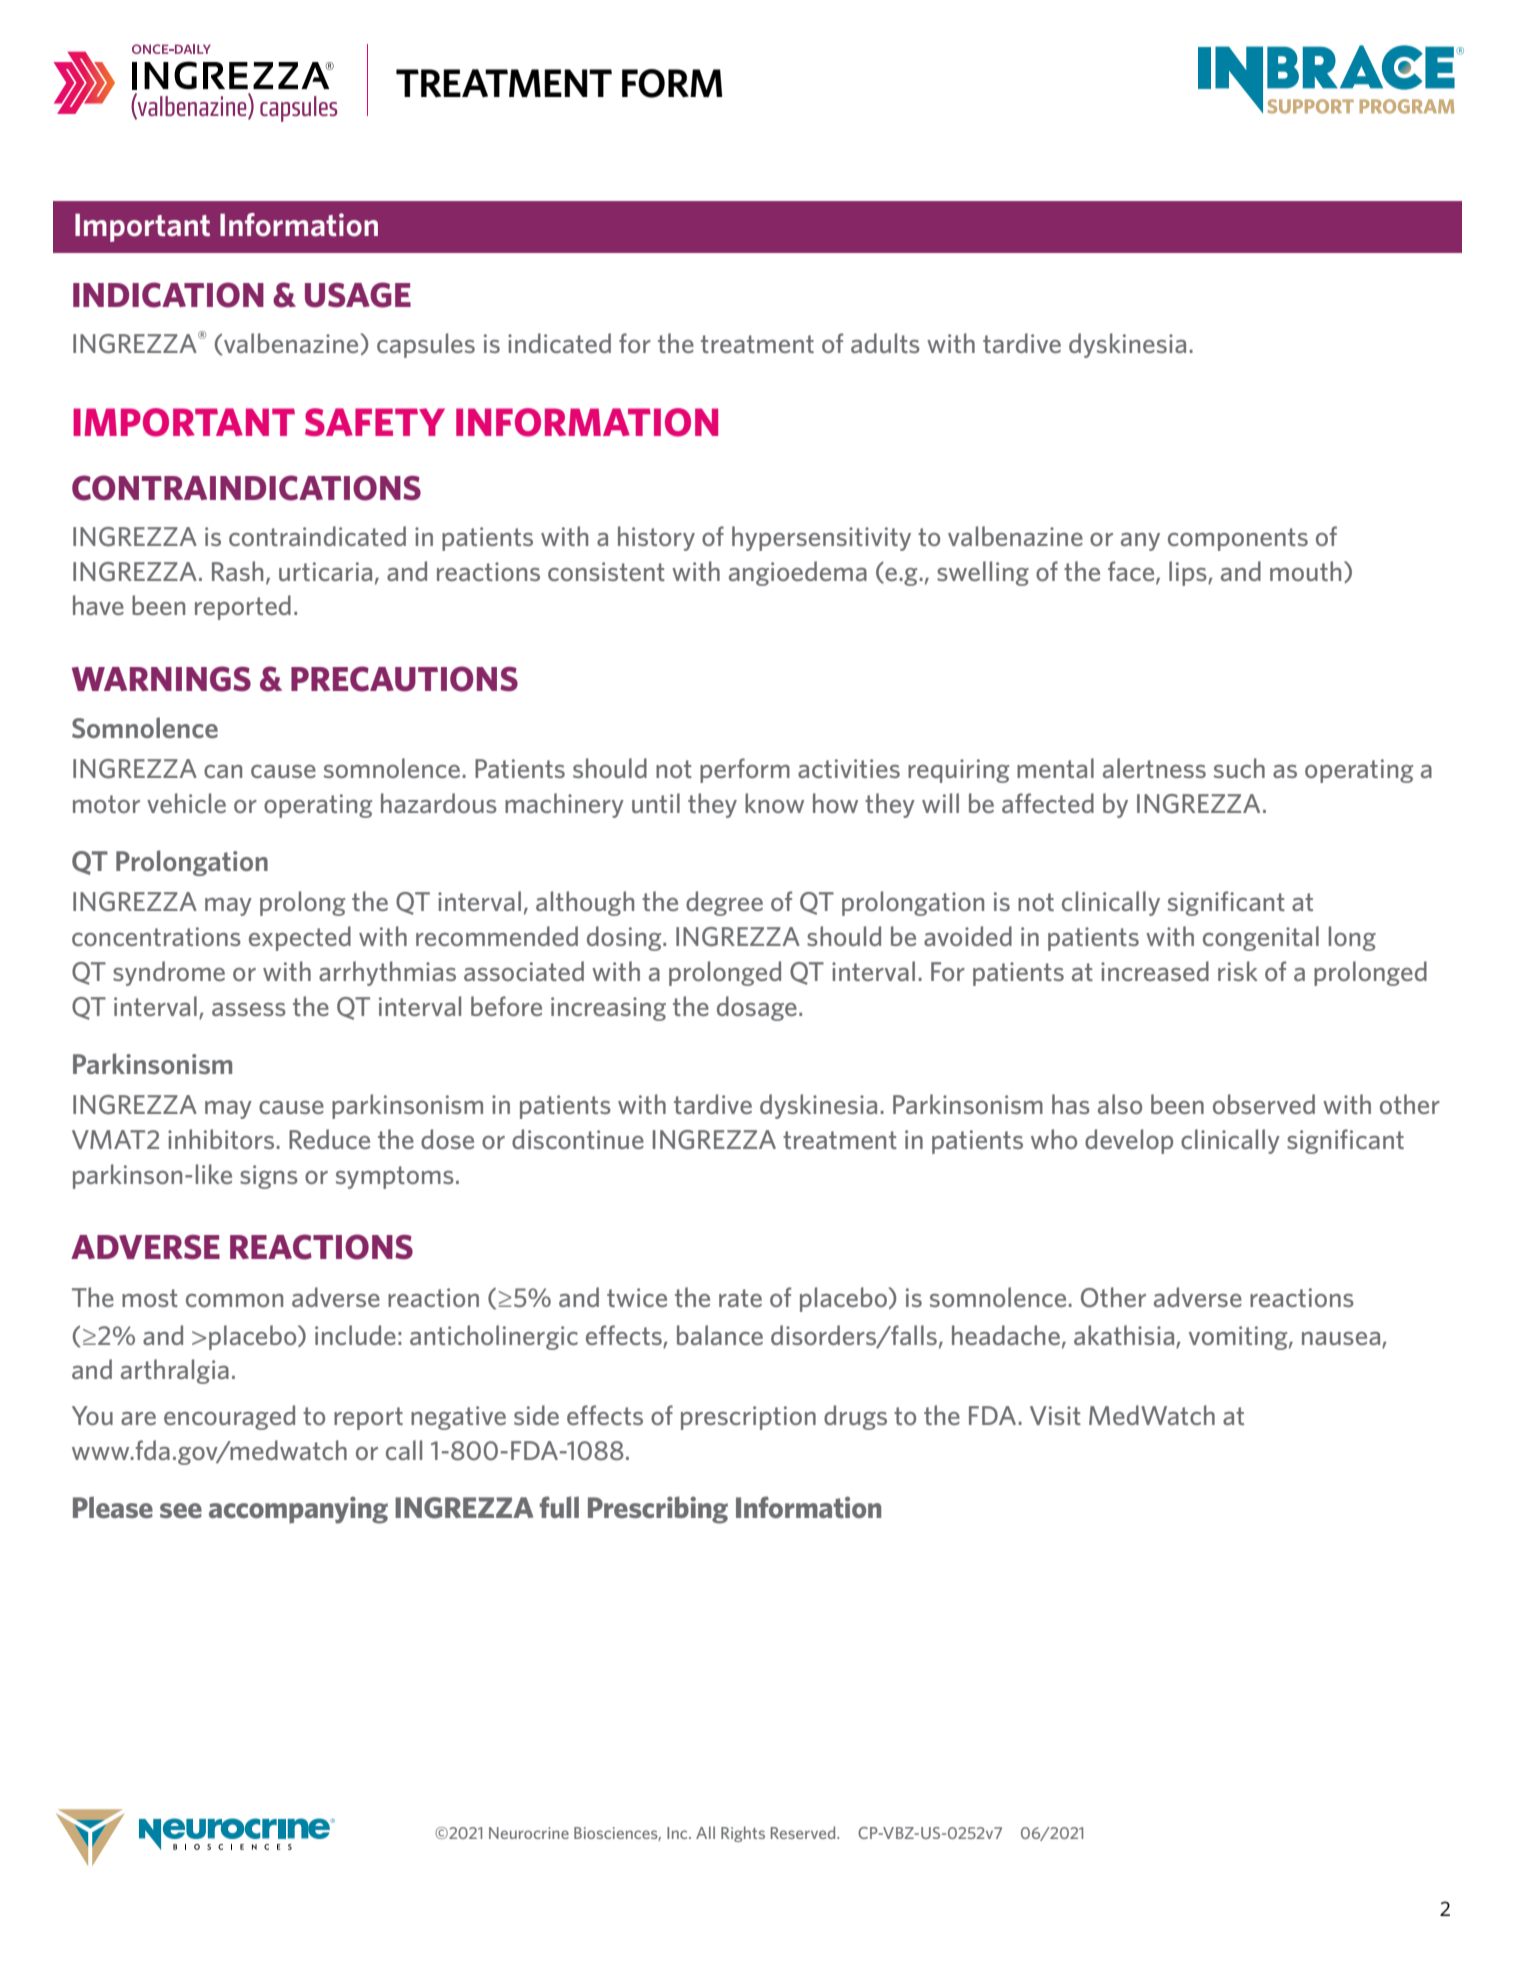 This screenshot has height=1967, width=1520. I want to click on components, so click(1238, 539).
